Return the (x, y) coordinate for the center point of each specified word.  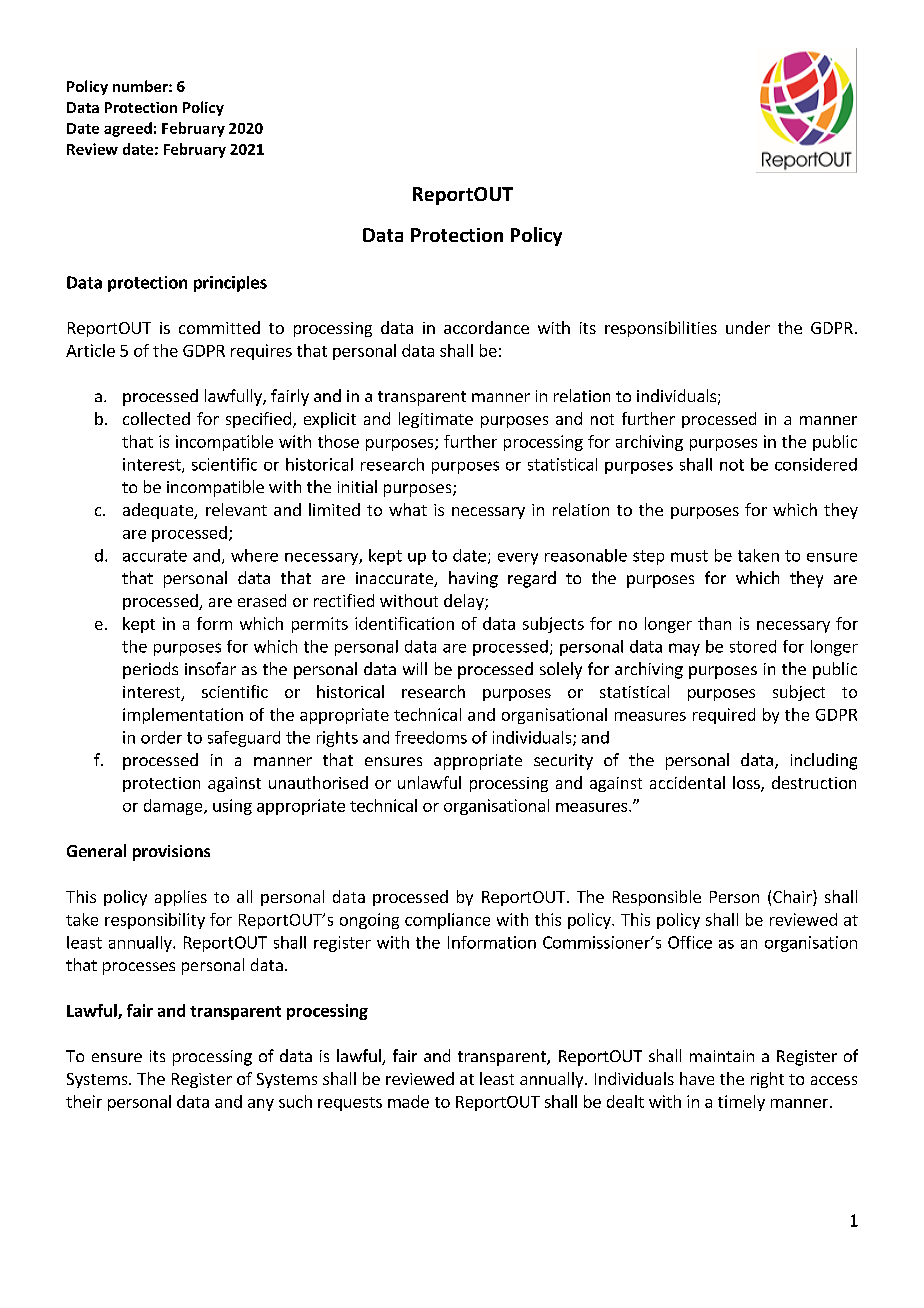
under (748, 327)
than (714, 623)
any (261, 1105)
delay (465, 602)
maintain (722, 1056)
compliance (447, 921)
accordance (486, 327)
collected (156, 418)
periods (150, 670)
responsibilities (661, 329)
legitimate (436, 420)
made (408, 1101)
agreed (128, 129)
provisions (171, 853)
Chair (793, 898)
